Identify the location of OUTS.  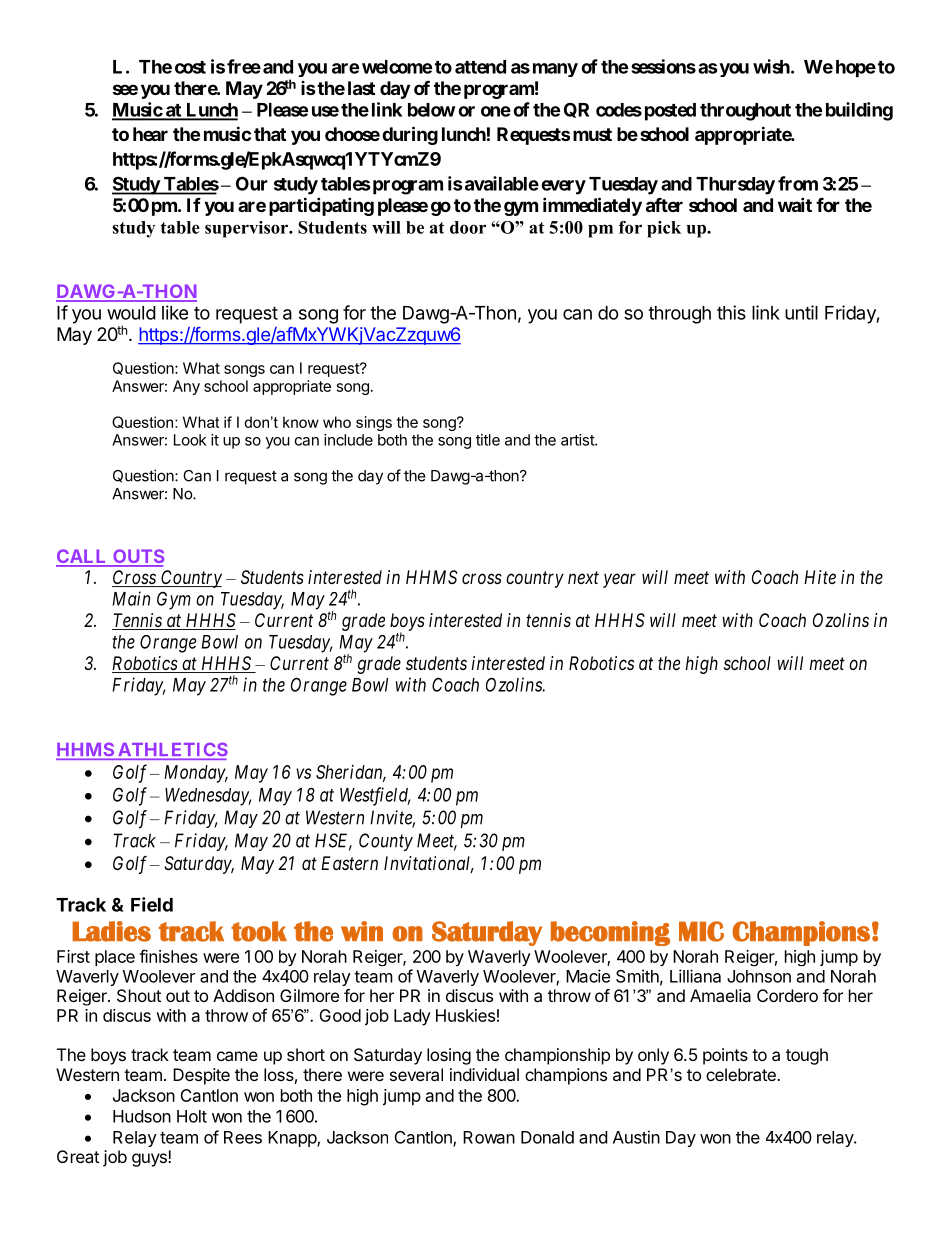
(137, 557).
